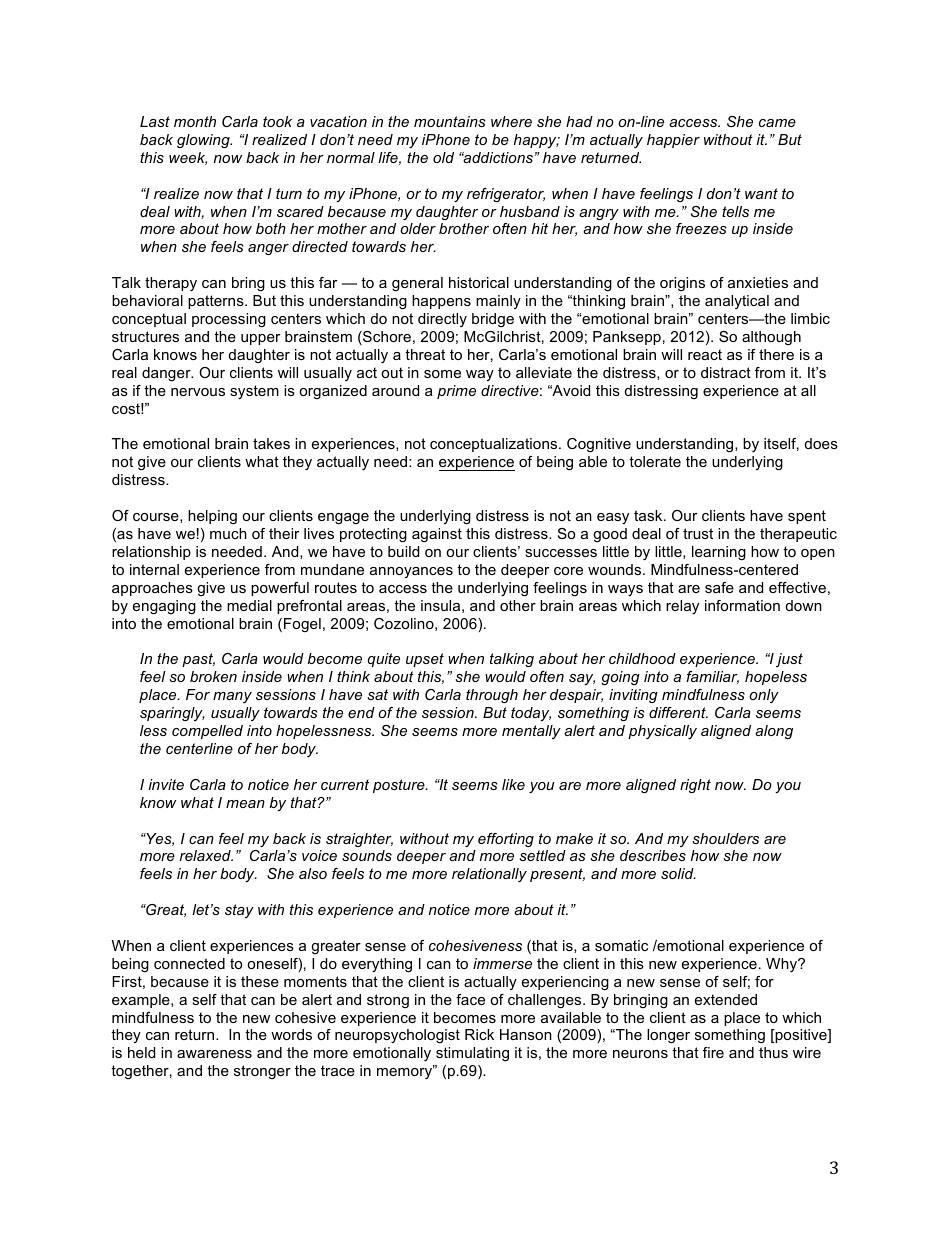 The height and width of the screenshot is (1233, 952). What do you see at coordinates (214, 1054) in the screenshot?
I see `awareness` at bounding box center [214, 1054].
